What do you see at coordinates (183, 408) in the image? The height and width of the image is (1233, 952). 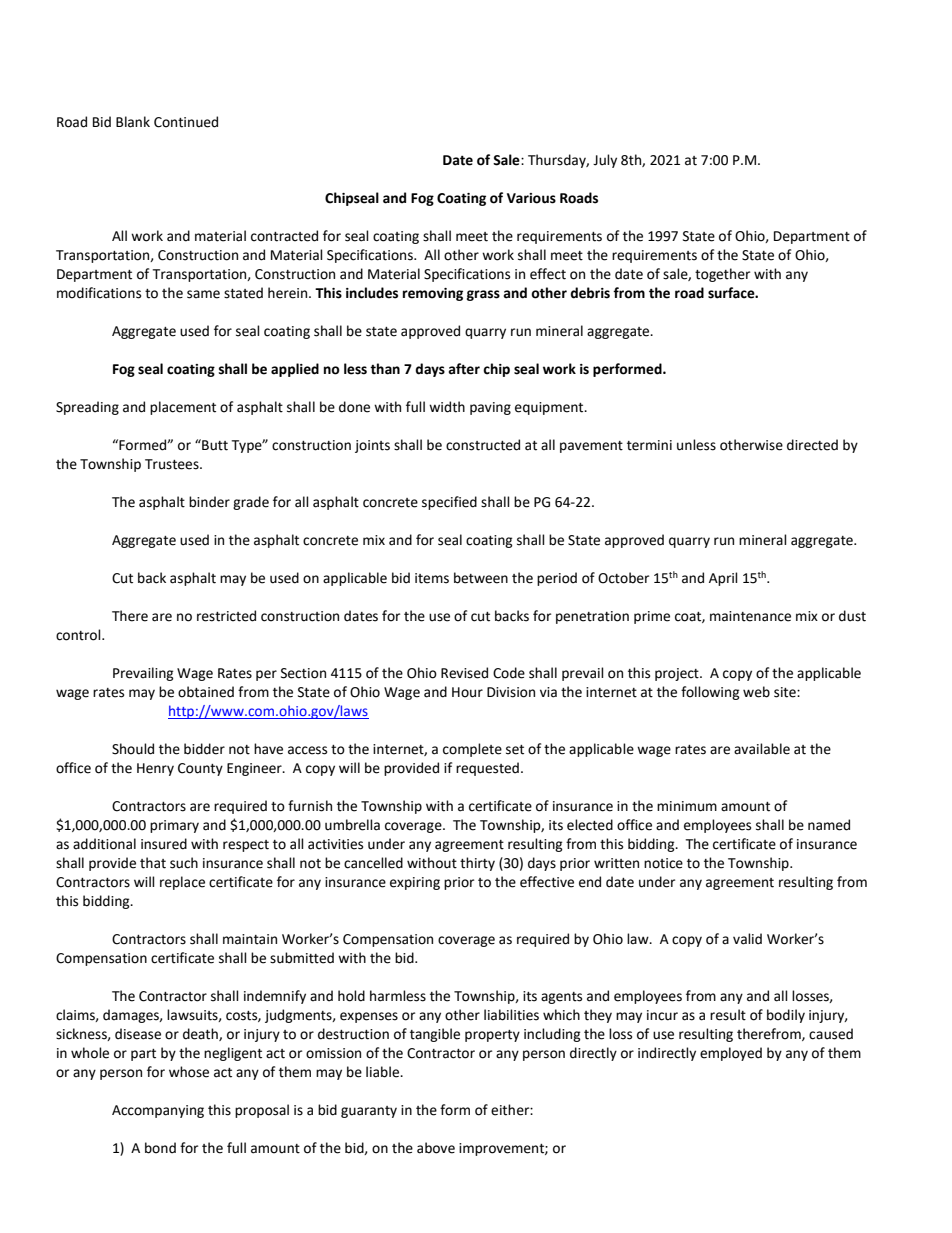 I see `placement` at bounding box center [183, 408].
